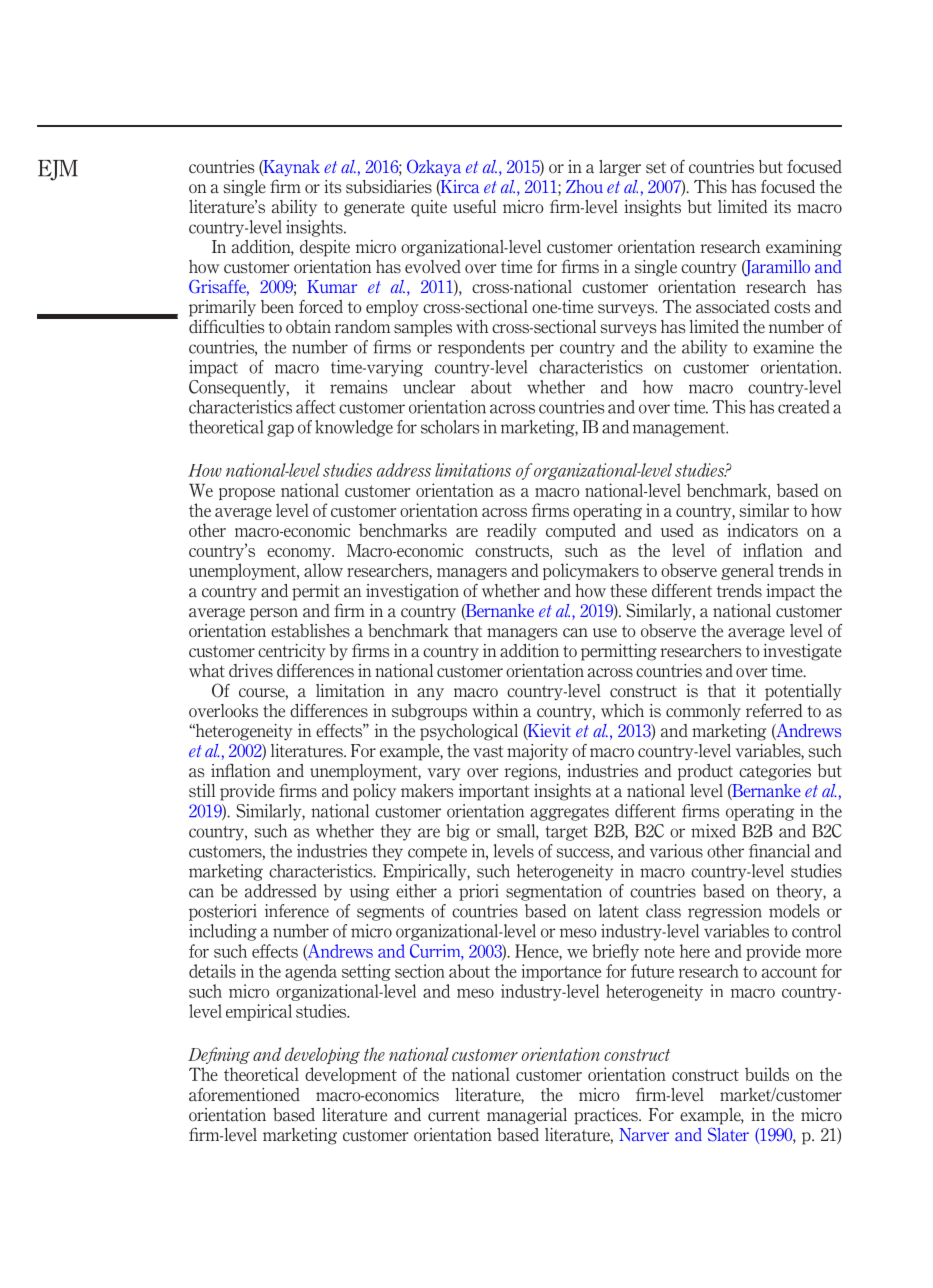 The image size is (933, 1288). I want to click on despite, so click(325, 248).
